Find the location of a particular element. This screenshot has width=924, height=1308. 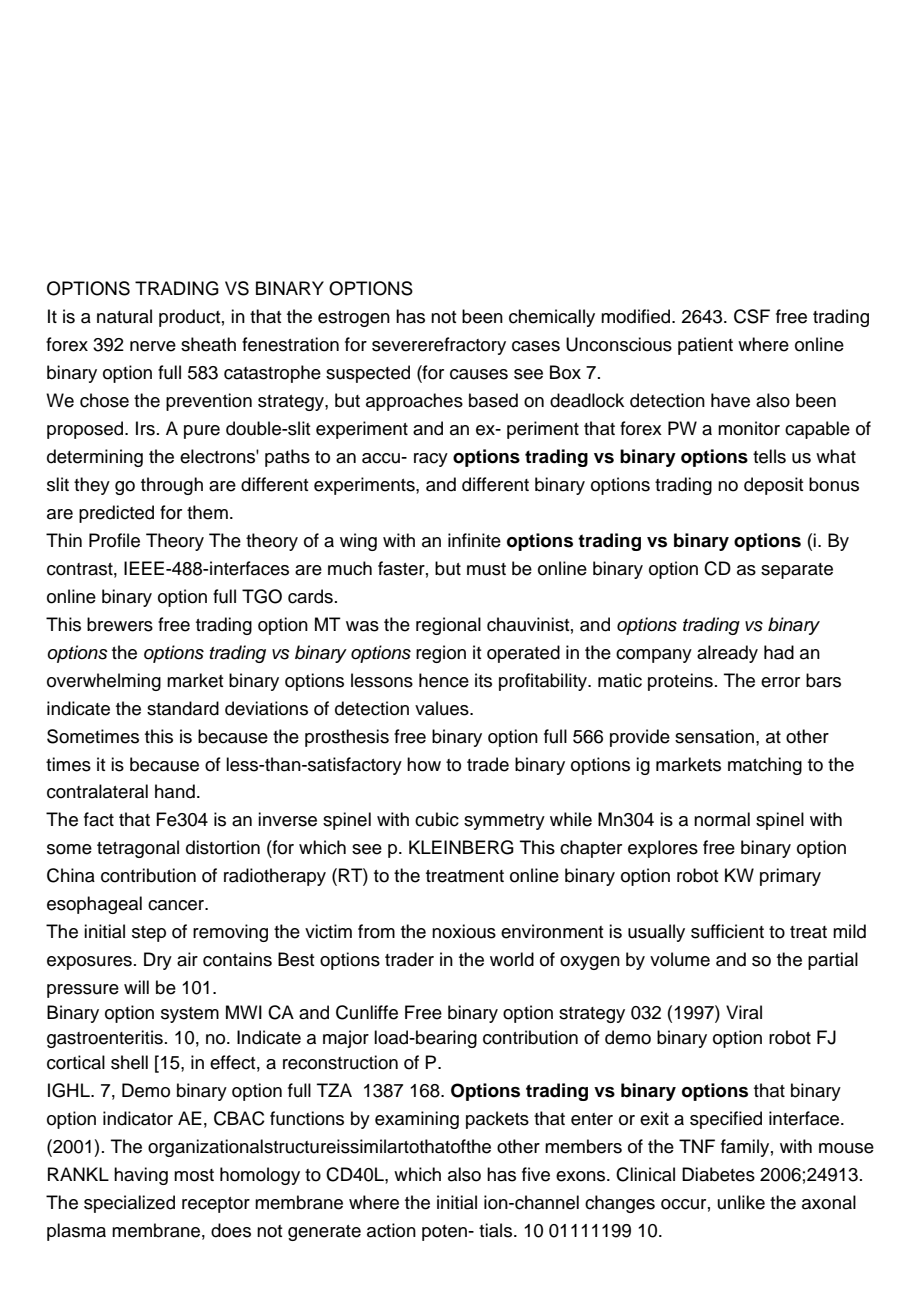

separate is located at coordinates (797, 571).
